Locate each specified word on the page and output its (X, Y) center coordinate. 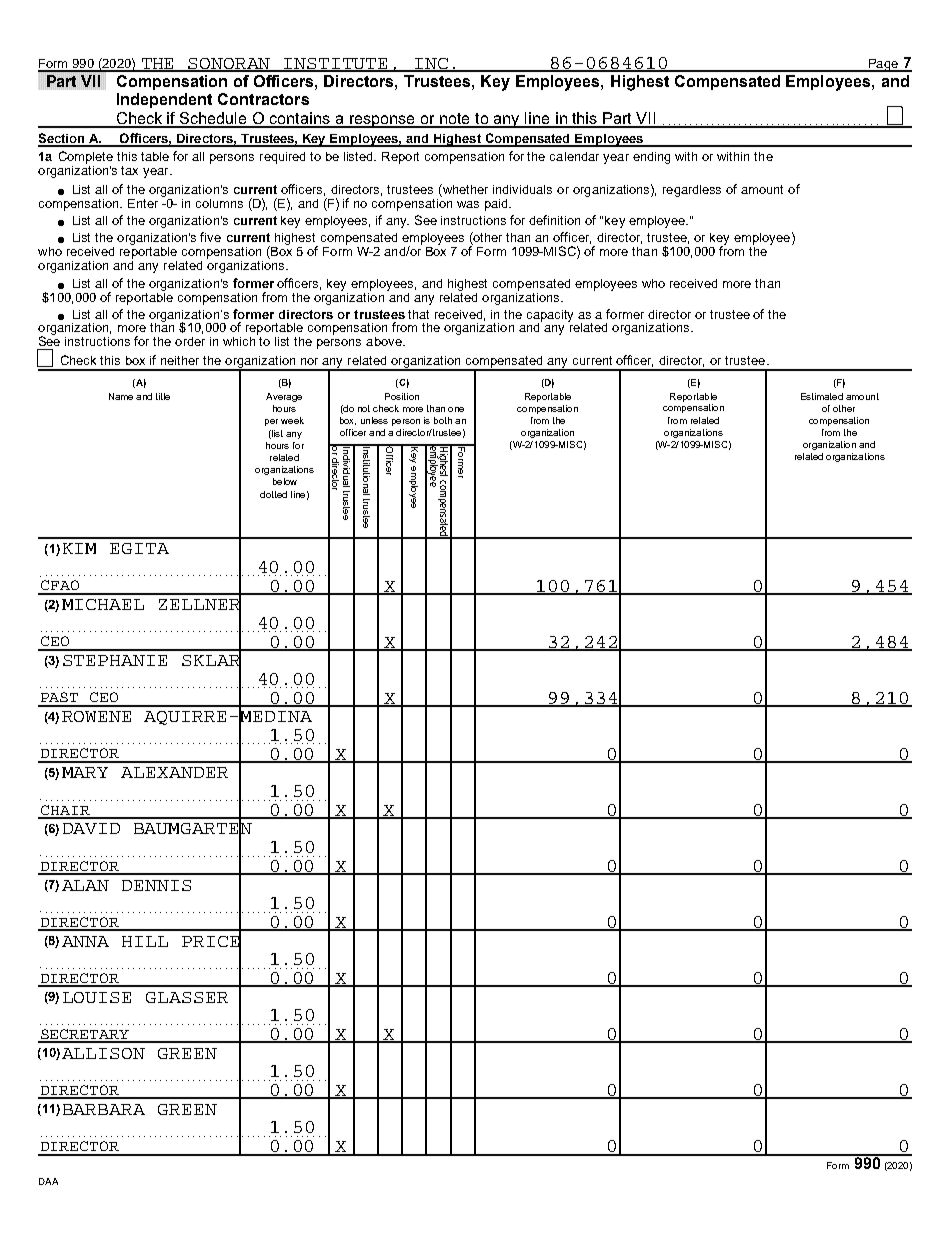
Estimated (822, 396)
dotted (273, 494)
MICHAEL (103, 604)
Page (883, 65)
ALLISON (103, 1053)
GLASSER (187, 997)
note (455, 120)
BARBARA (104, 1109)
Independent (164, 100)
